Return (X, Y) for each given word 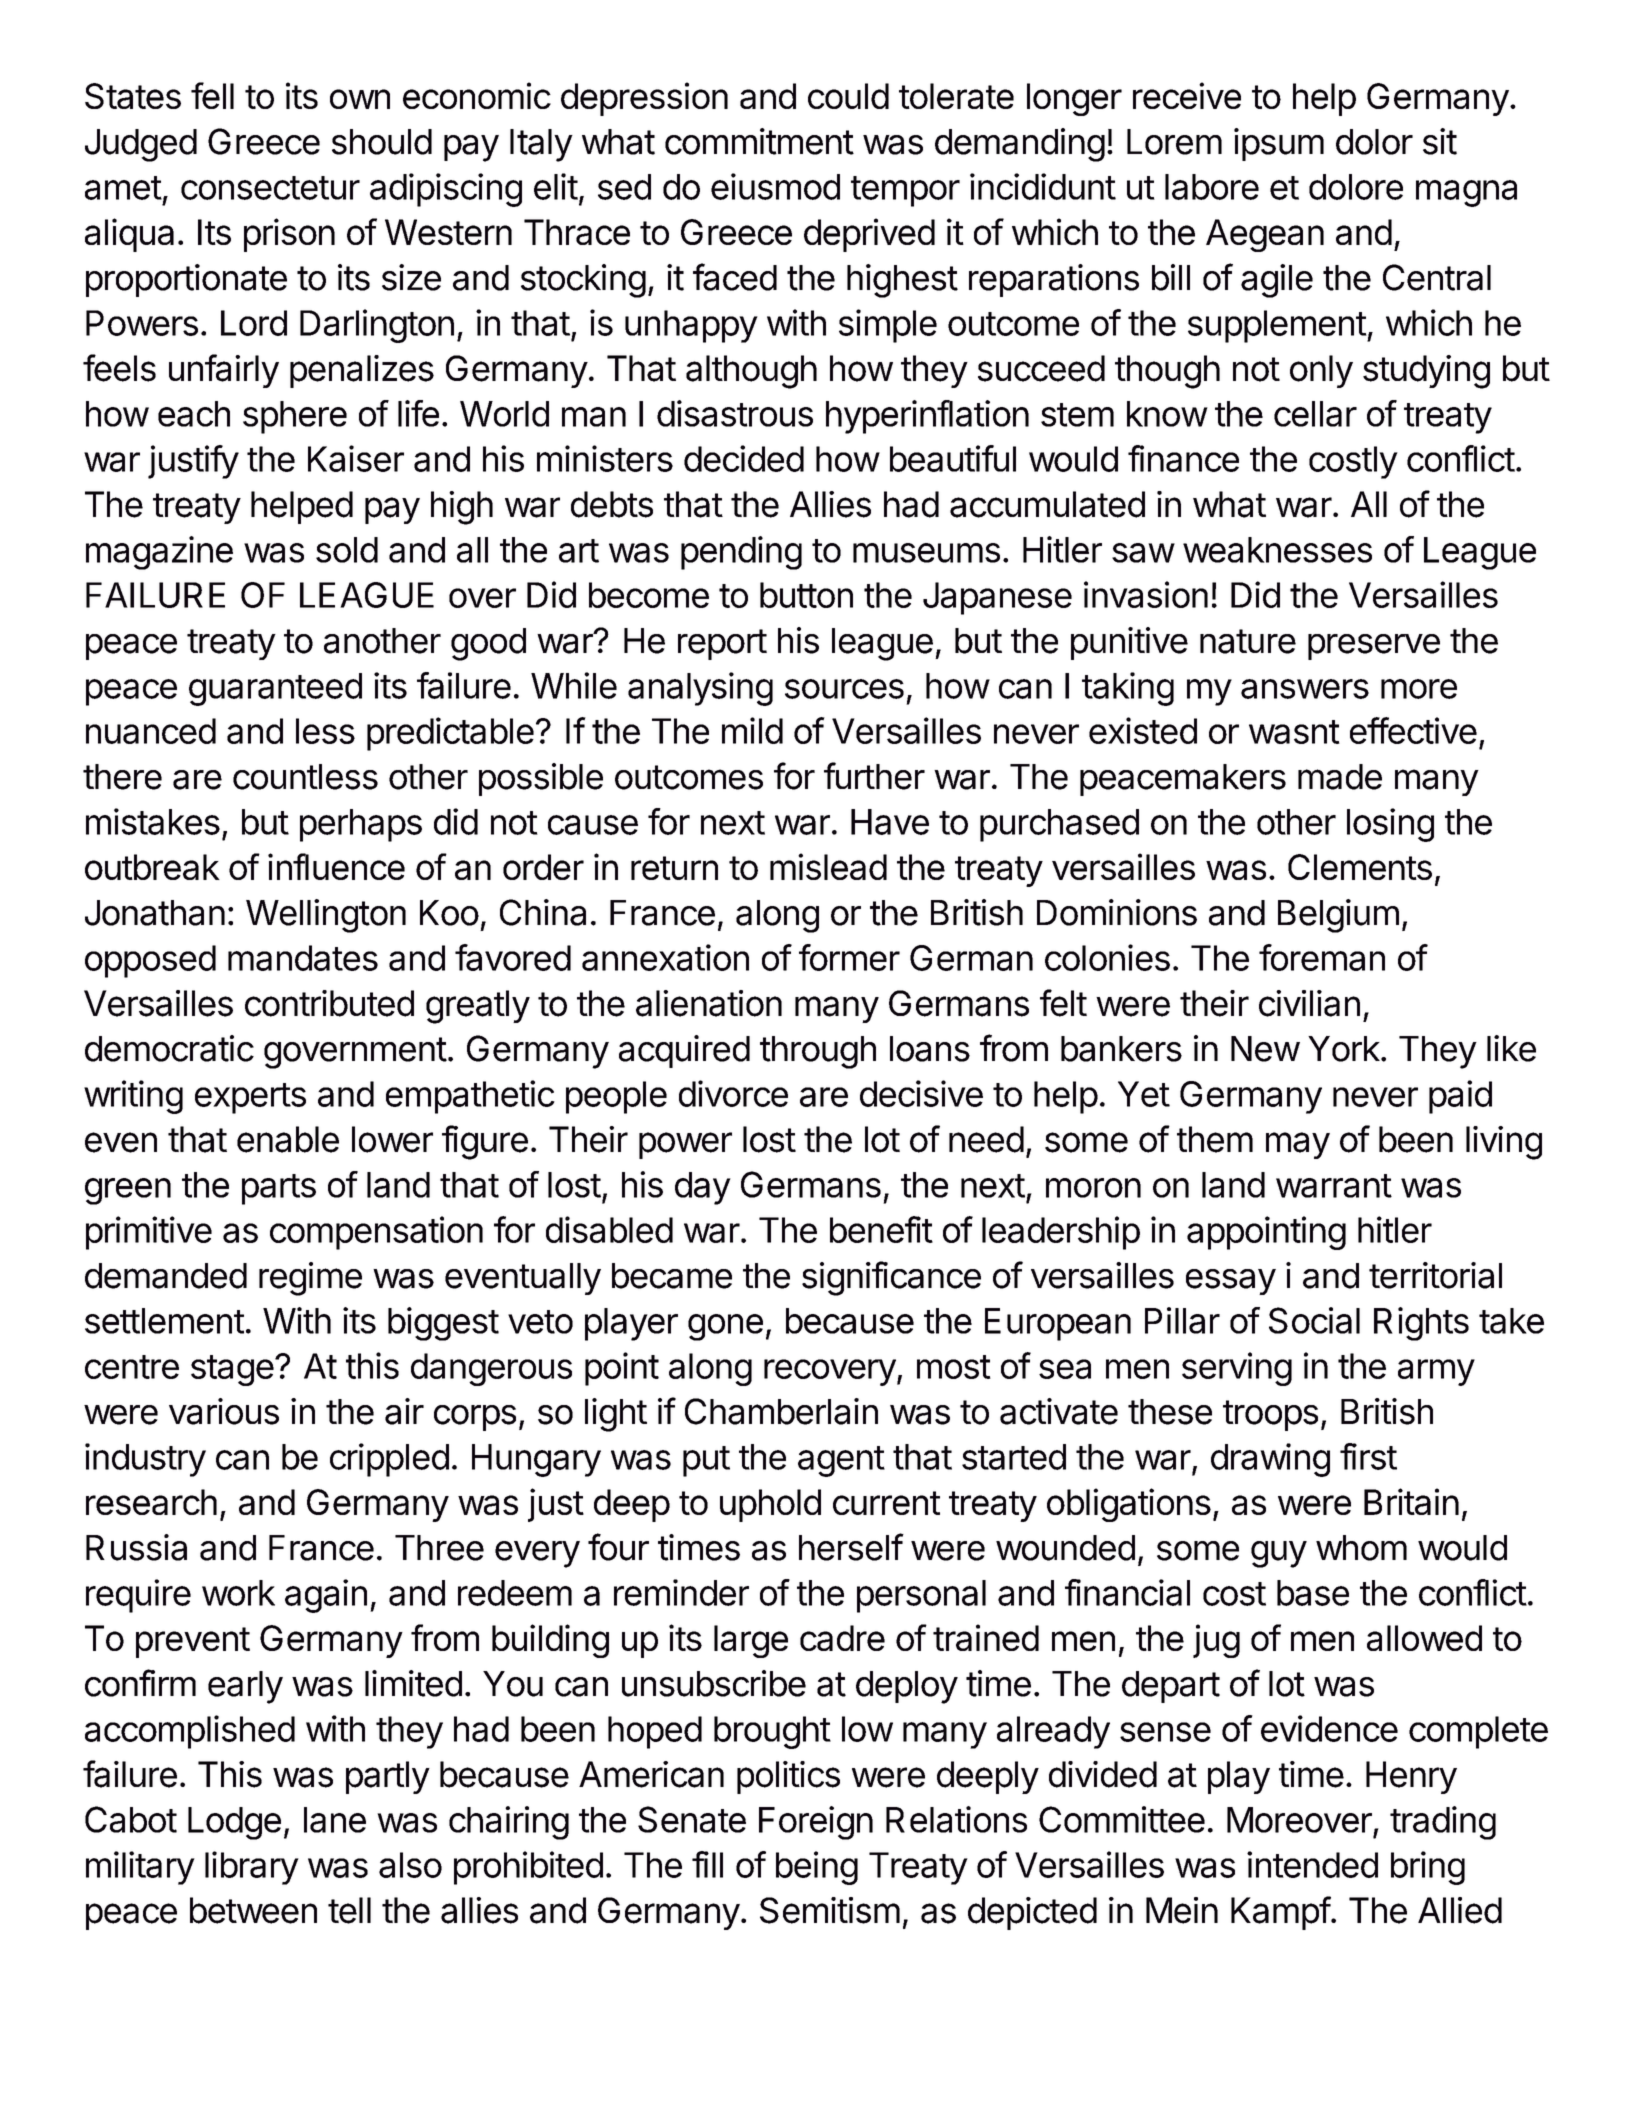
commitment (759, 141)
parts (279, 1189)
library (252, 1868)
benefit (881, 1229)
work (238, 1593)
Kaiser (356, 458)
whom (1361, 1548)
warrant (1334, 1186)
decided (744, 458)
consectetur (270, 188)
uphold (770, 1505)
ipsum (1279, 144)
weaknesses (1277, 550)
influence (336, 866)
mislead (828, 866)
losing (1390, 825)
